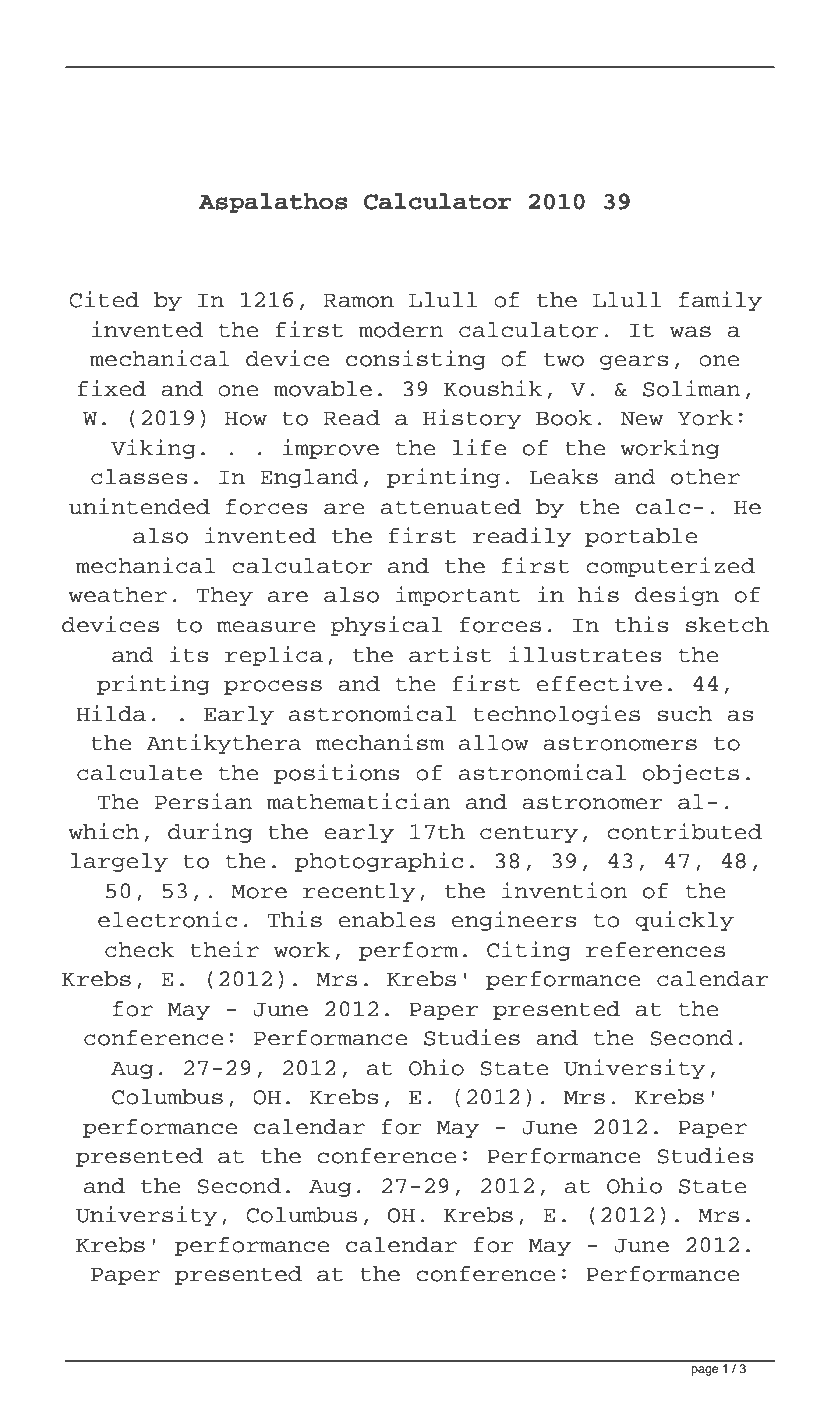  What do you see at coordinates (671, 567) in the screenshot?
I see `computerized` at bounding box center [671, 567].
